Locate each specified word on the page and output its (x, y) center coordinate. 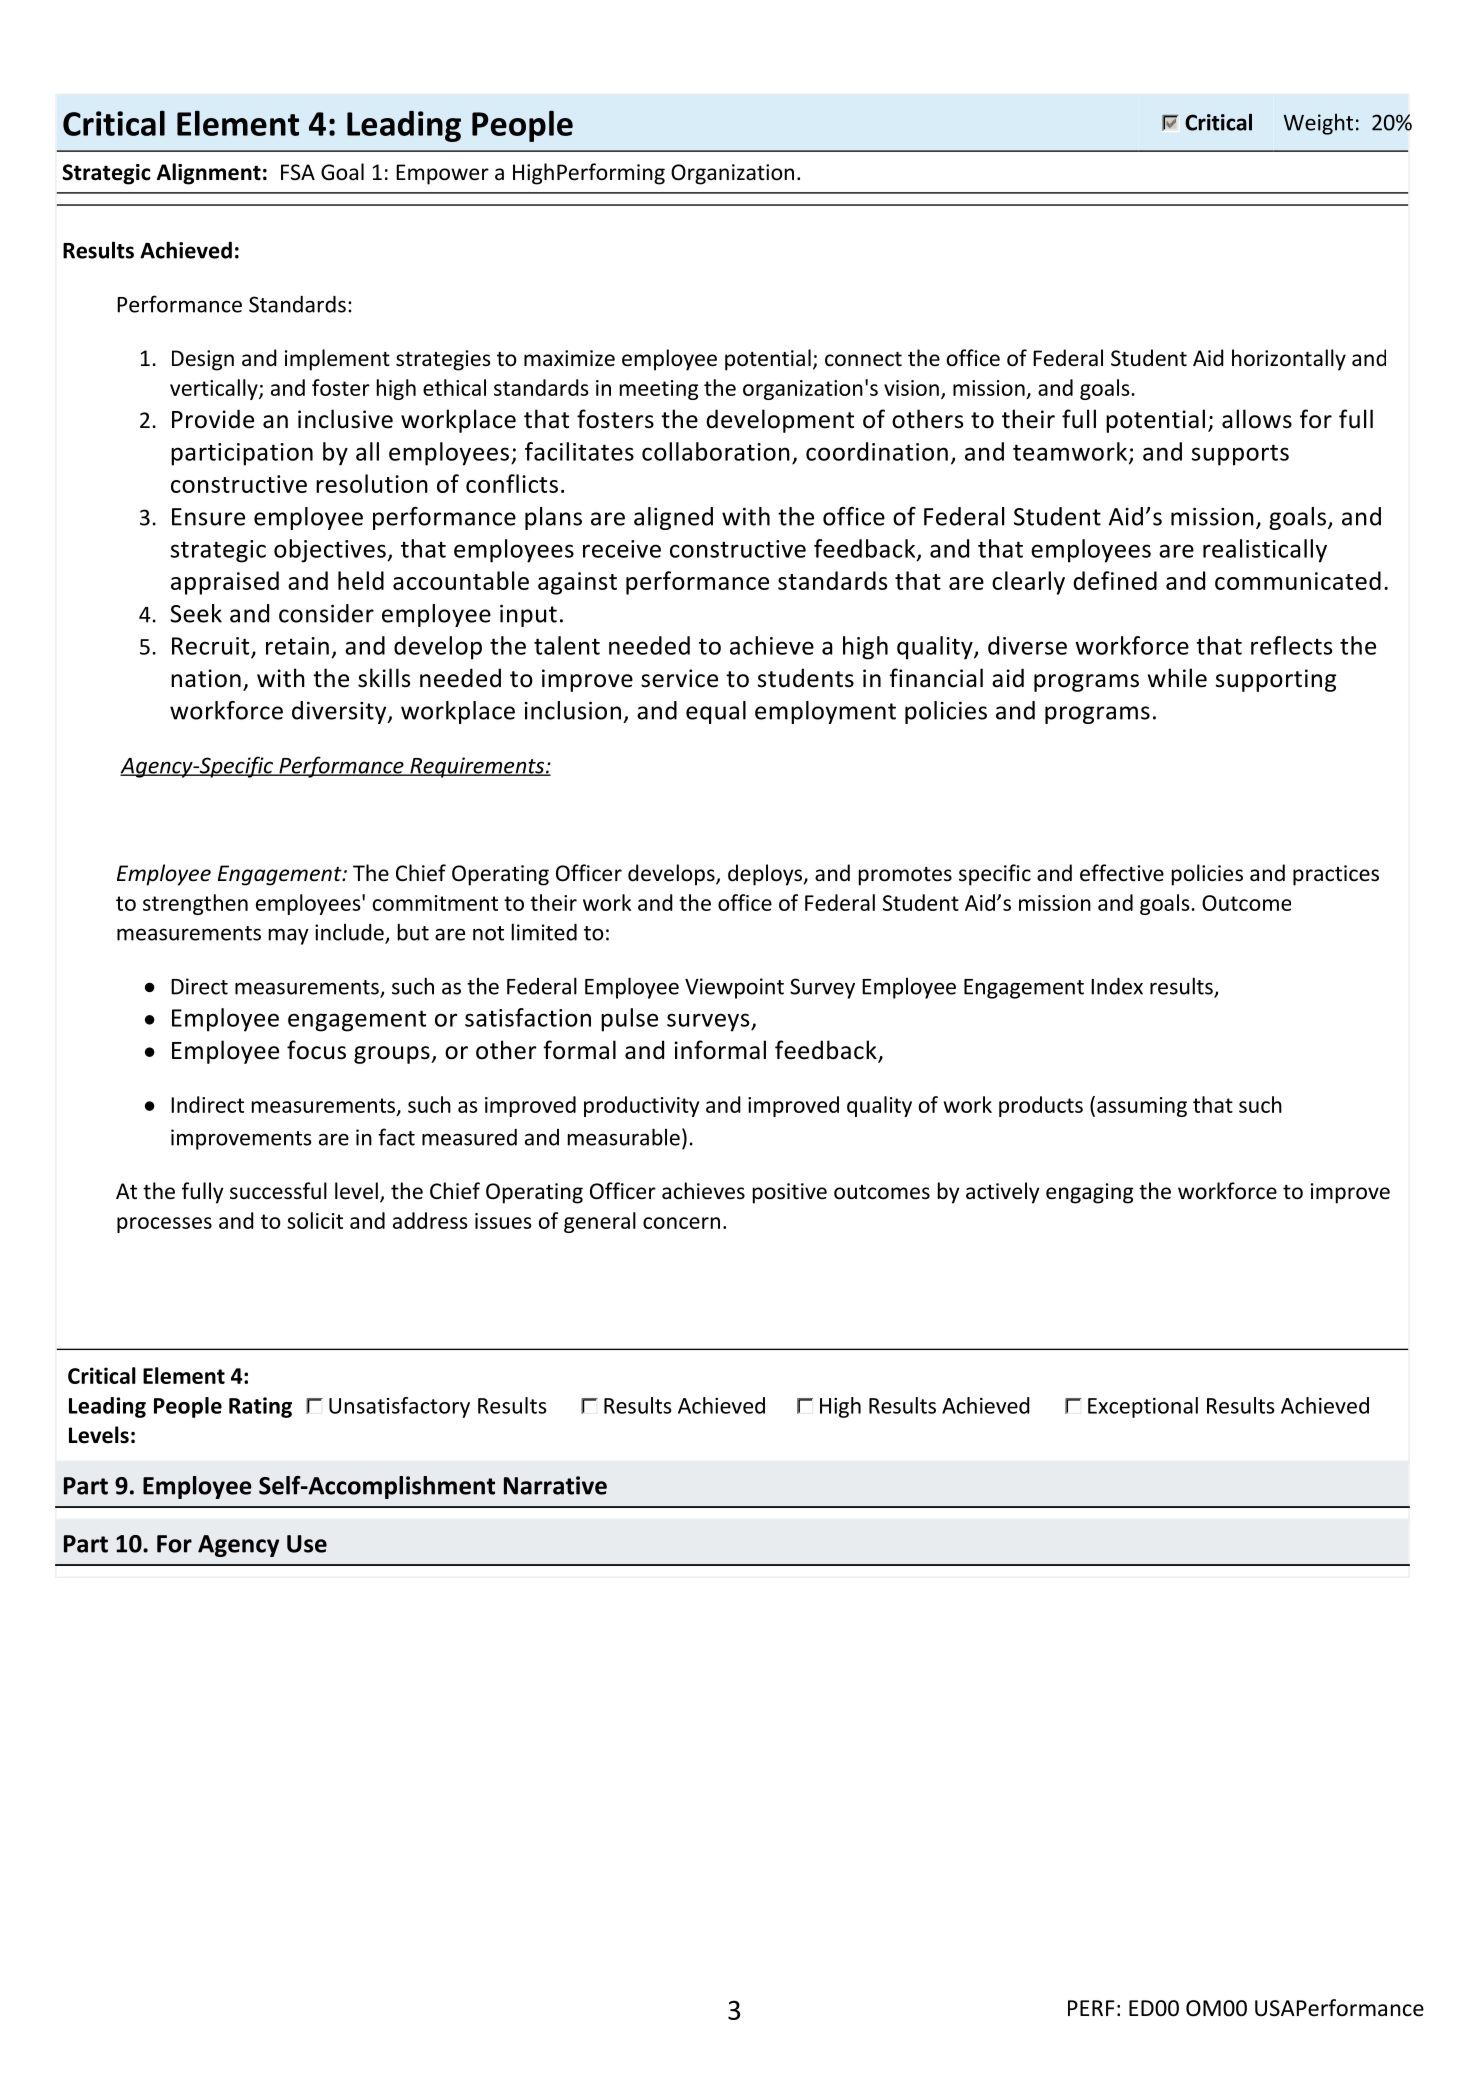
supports (1240, 455)
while (1177, 678)
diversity (340, 712)
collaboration (716, 451)
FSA (298, 172)
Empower (442, 174)
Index (1117, 986)
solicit (315, 1220)
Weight (1318, 124)
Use (307, 1544)
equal (716, 712)
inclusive (345, 419)
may (289, 936)
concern (681, 1223)
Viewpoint (734, 988)
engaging (1089, 1193)
